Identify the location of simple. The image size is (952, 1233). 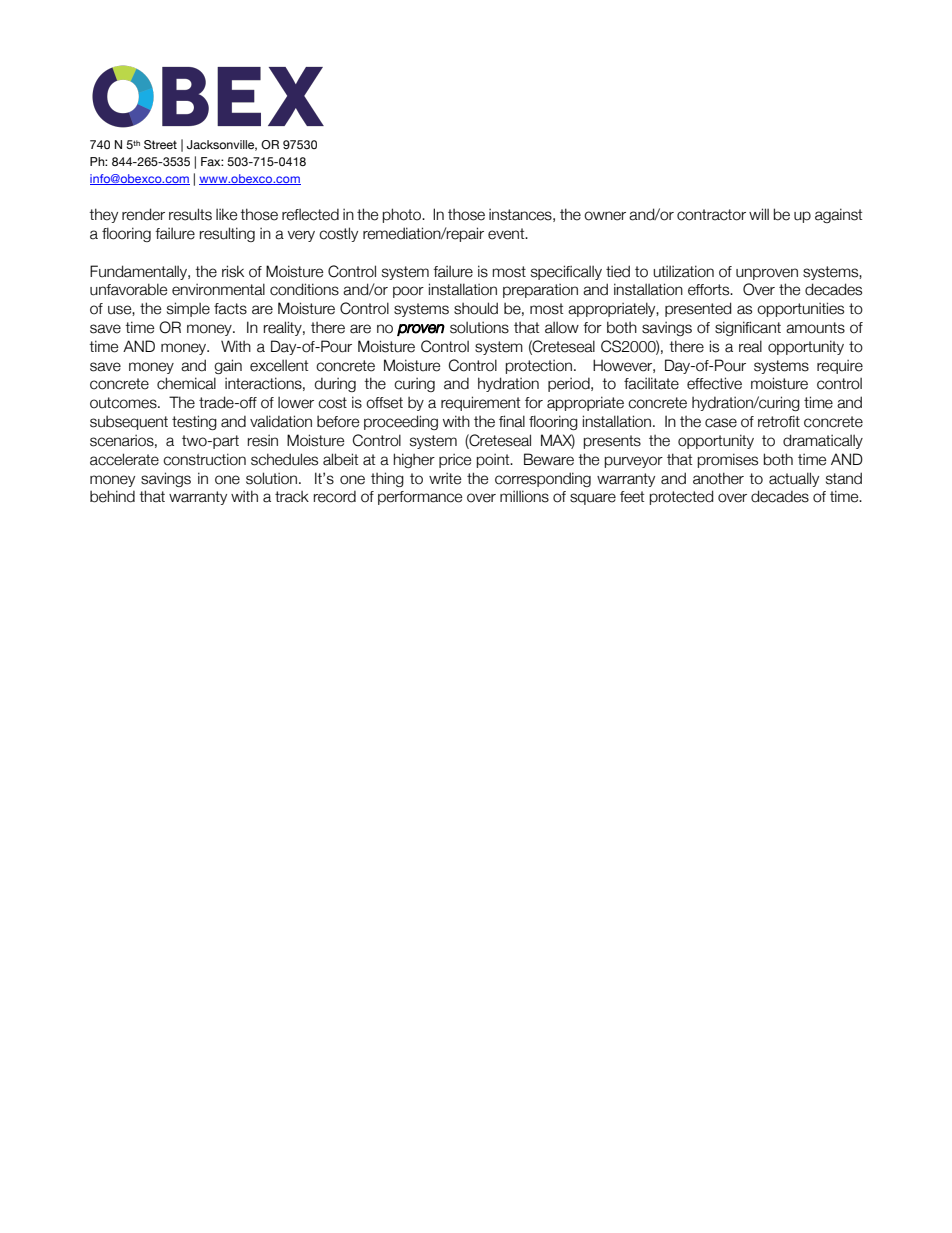
(188, 309).
